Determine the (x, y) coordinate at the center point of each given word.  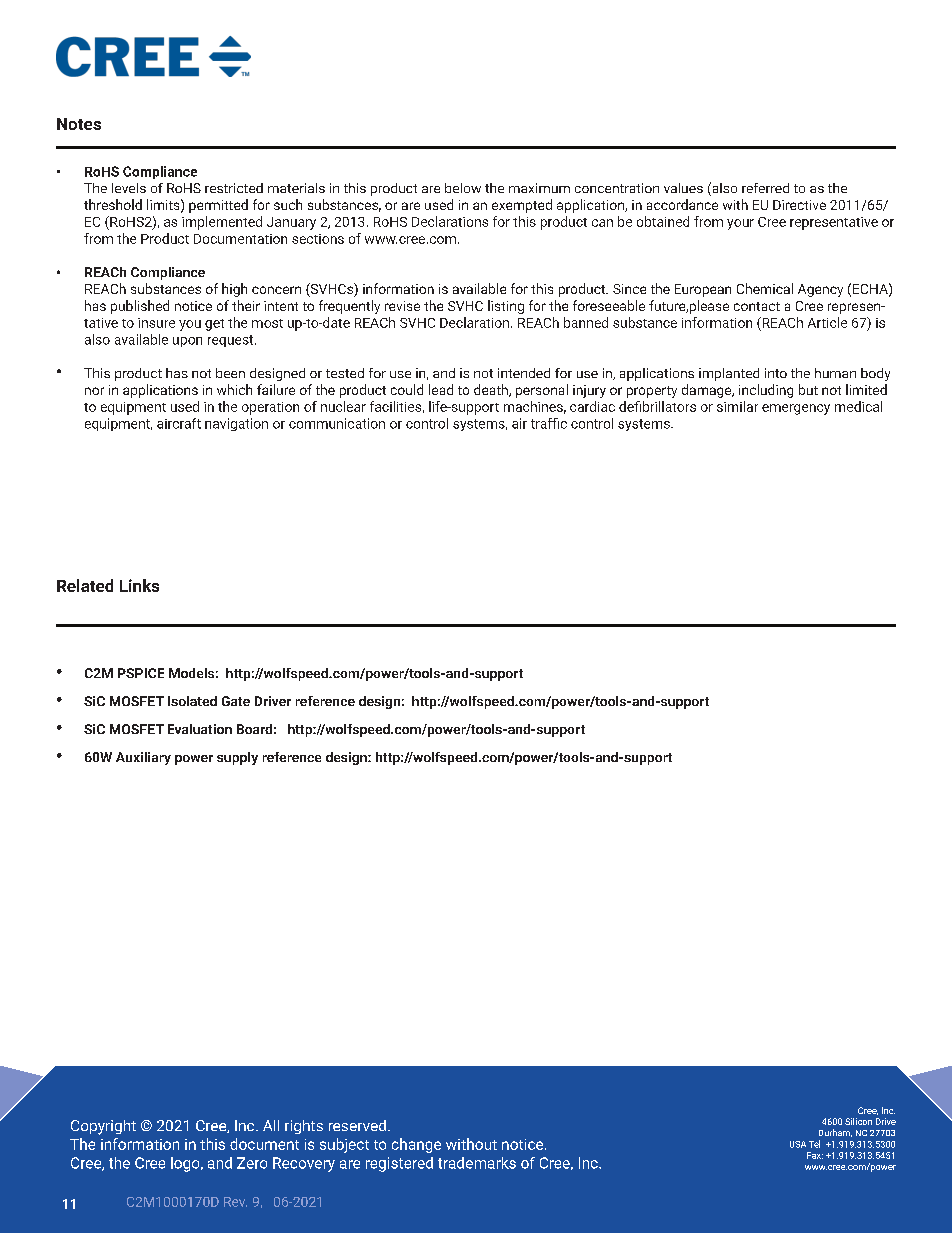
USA (798, 1144)
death (492, 390)
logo (186, 1164)
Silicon (858, 1121)
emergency (796, 409)
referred (765, 188)
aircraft (179, 423)
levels (129, 188)
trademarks (477, 1163)
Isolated (192, 701)
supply (237, 758)
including (766, 391)
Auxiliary (143, 758)
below (463, 188)
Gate (236, 701)
